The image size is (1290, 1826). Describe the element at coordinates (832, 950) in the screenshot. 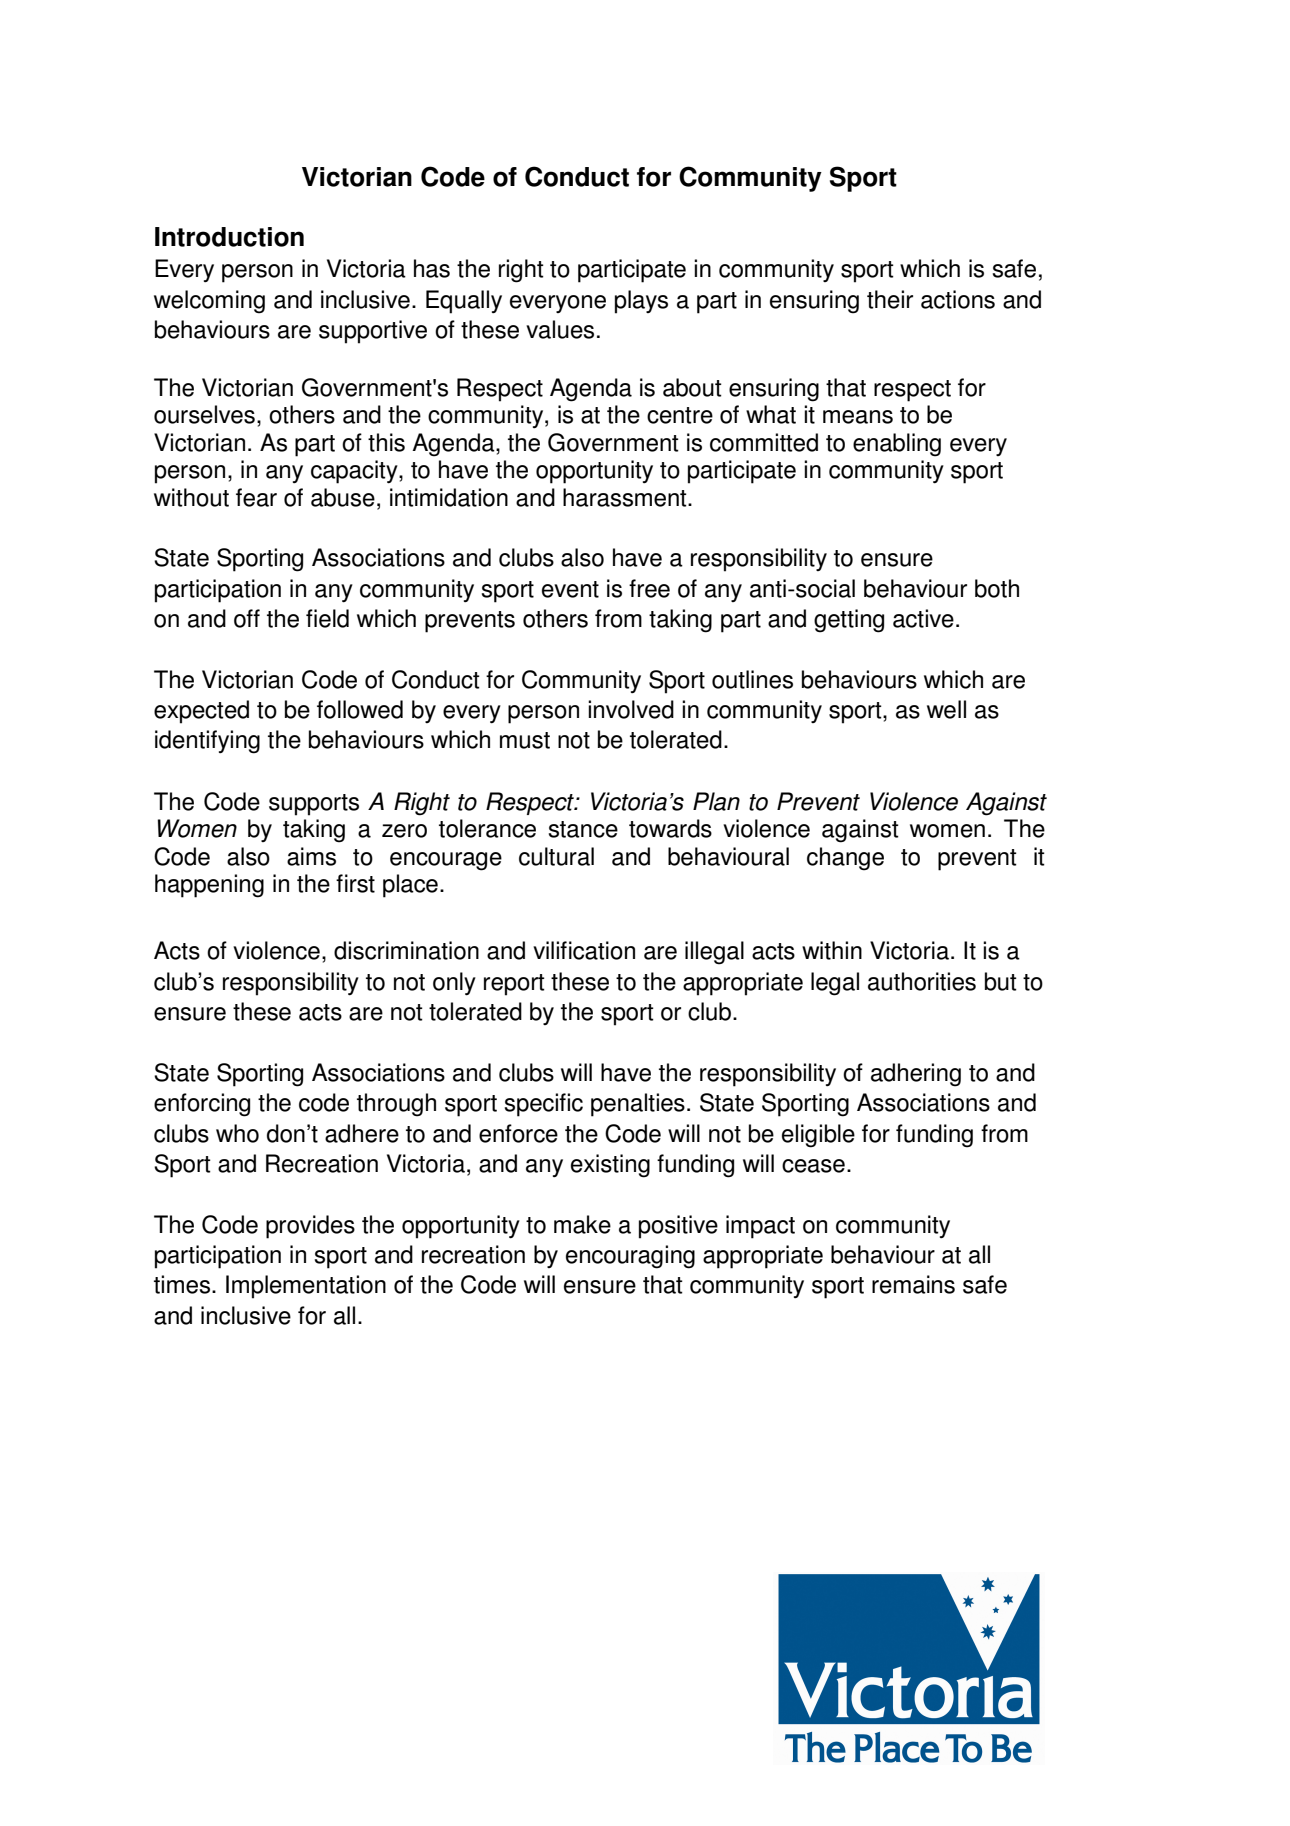

I see `within` at that location.
